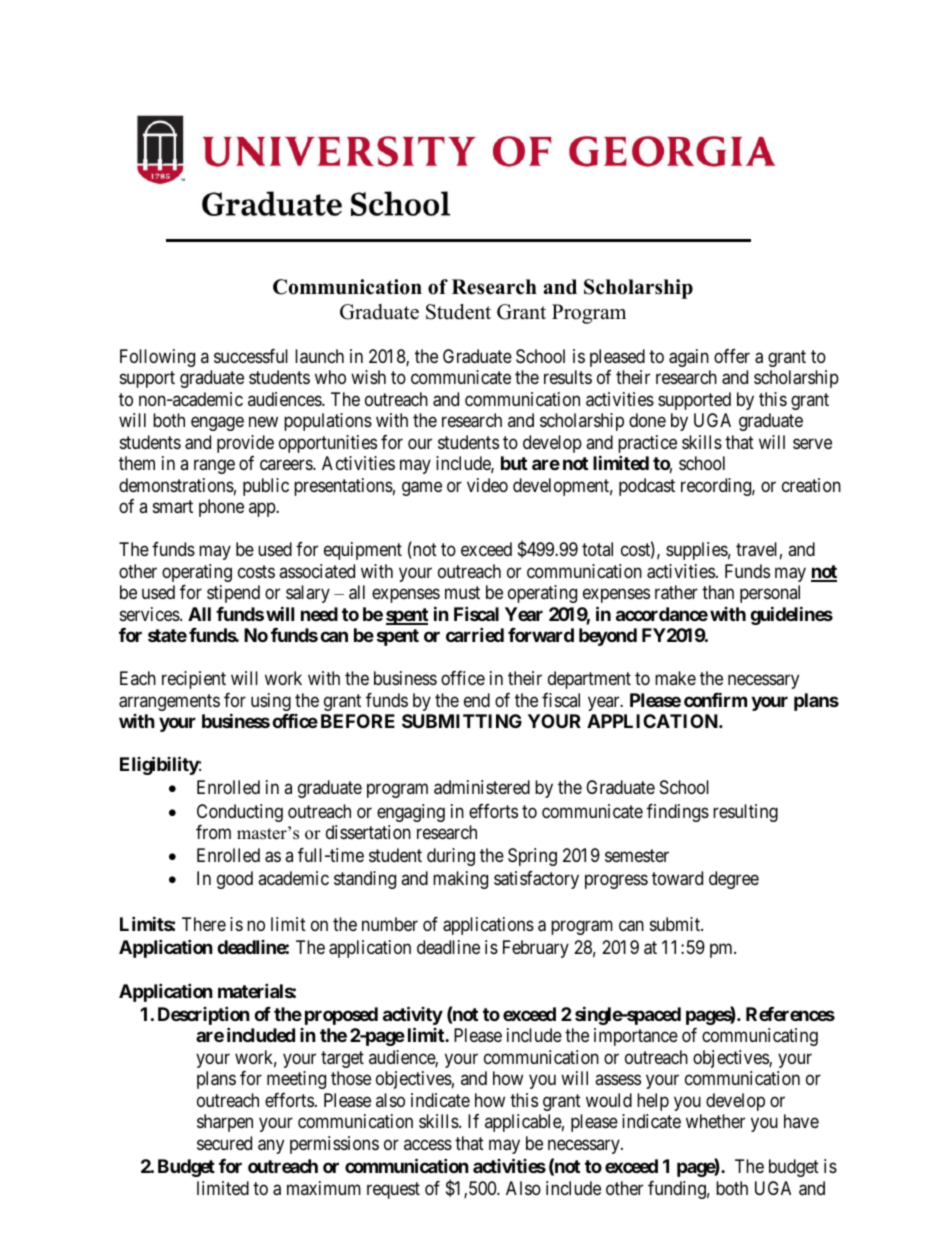  What do you see at coordinates (745, 813) in the screenshot?
I see `resulting` at bounding box center [745, 813].
